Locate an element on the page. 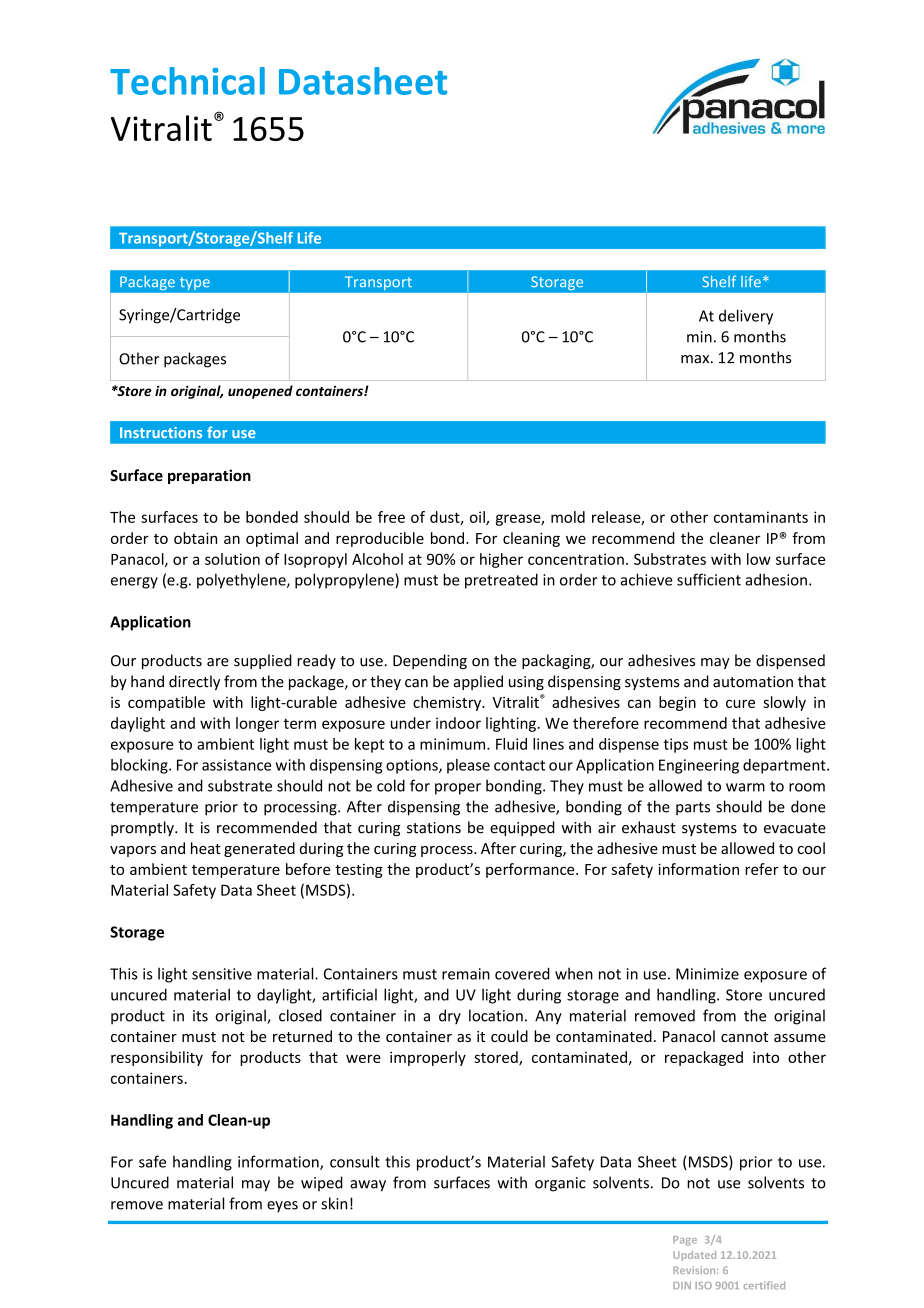 This document has width=924, height=1308. directly is located at coordinates (194, 682).
